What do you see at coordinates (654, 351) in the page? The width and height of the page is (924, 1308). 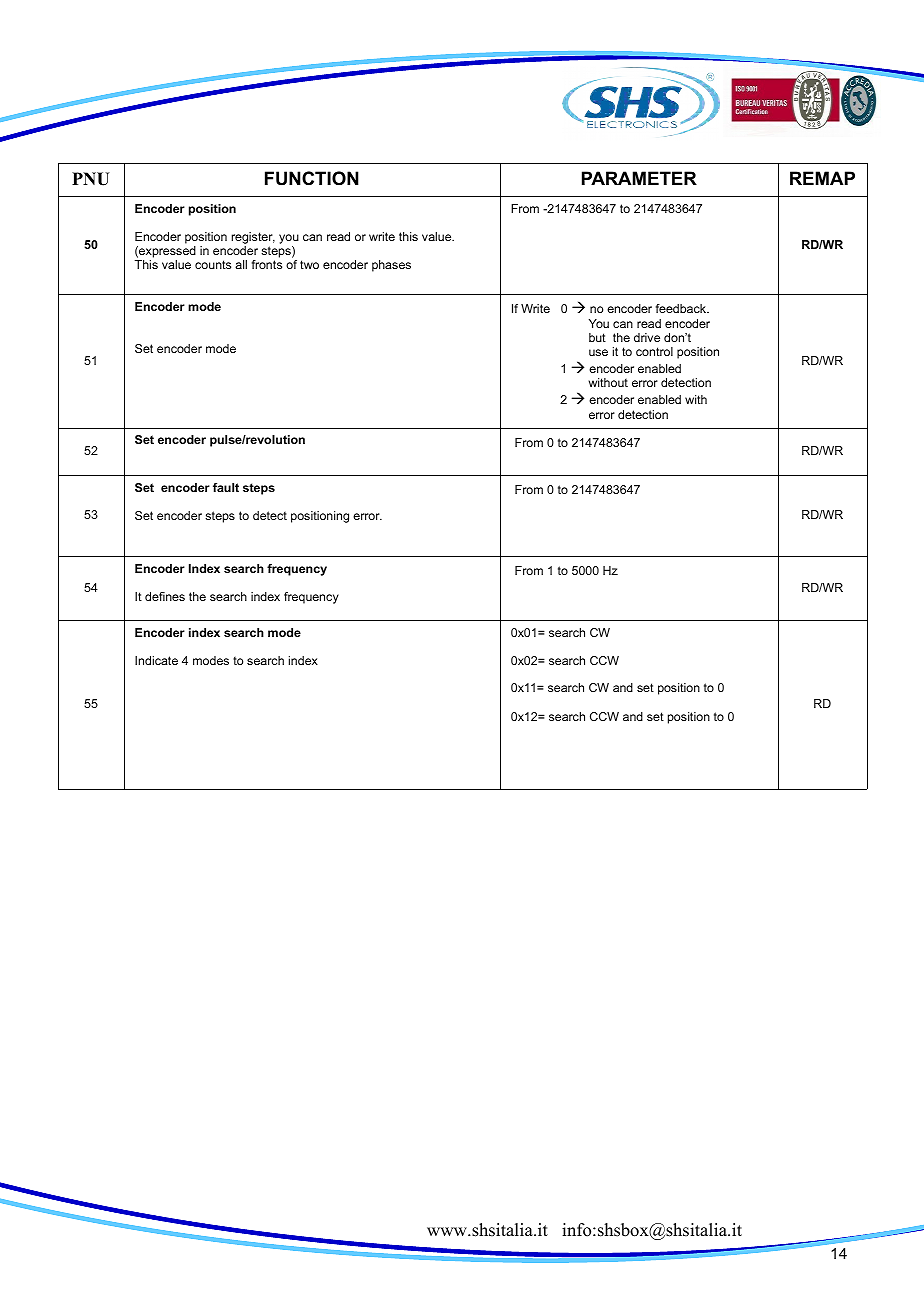 I see `control` at bounding box center [654, 351].
